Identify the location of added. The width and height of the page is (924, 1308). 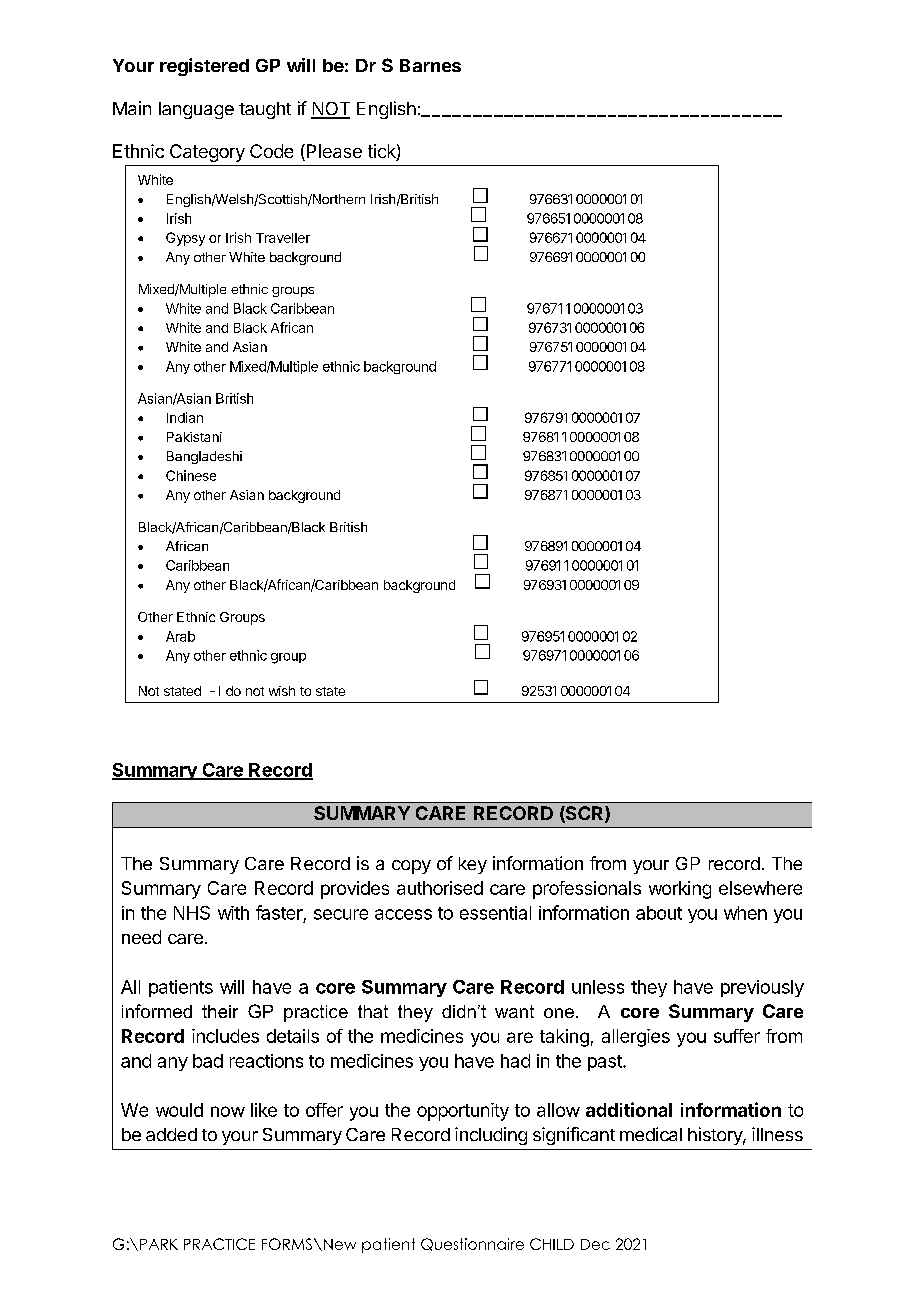
(171, 1134).
